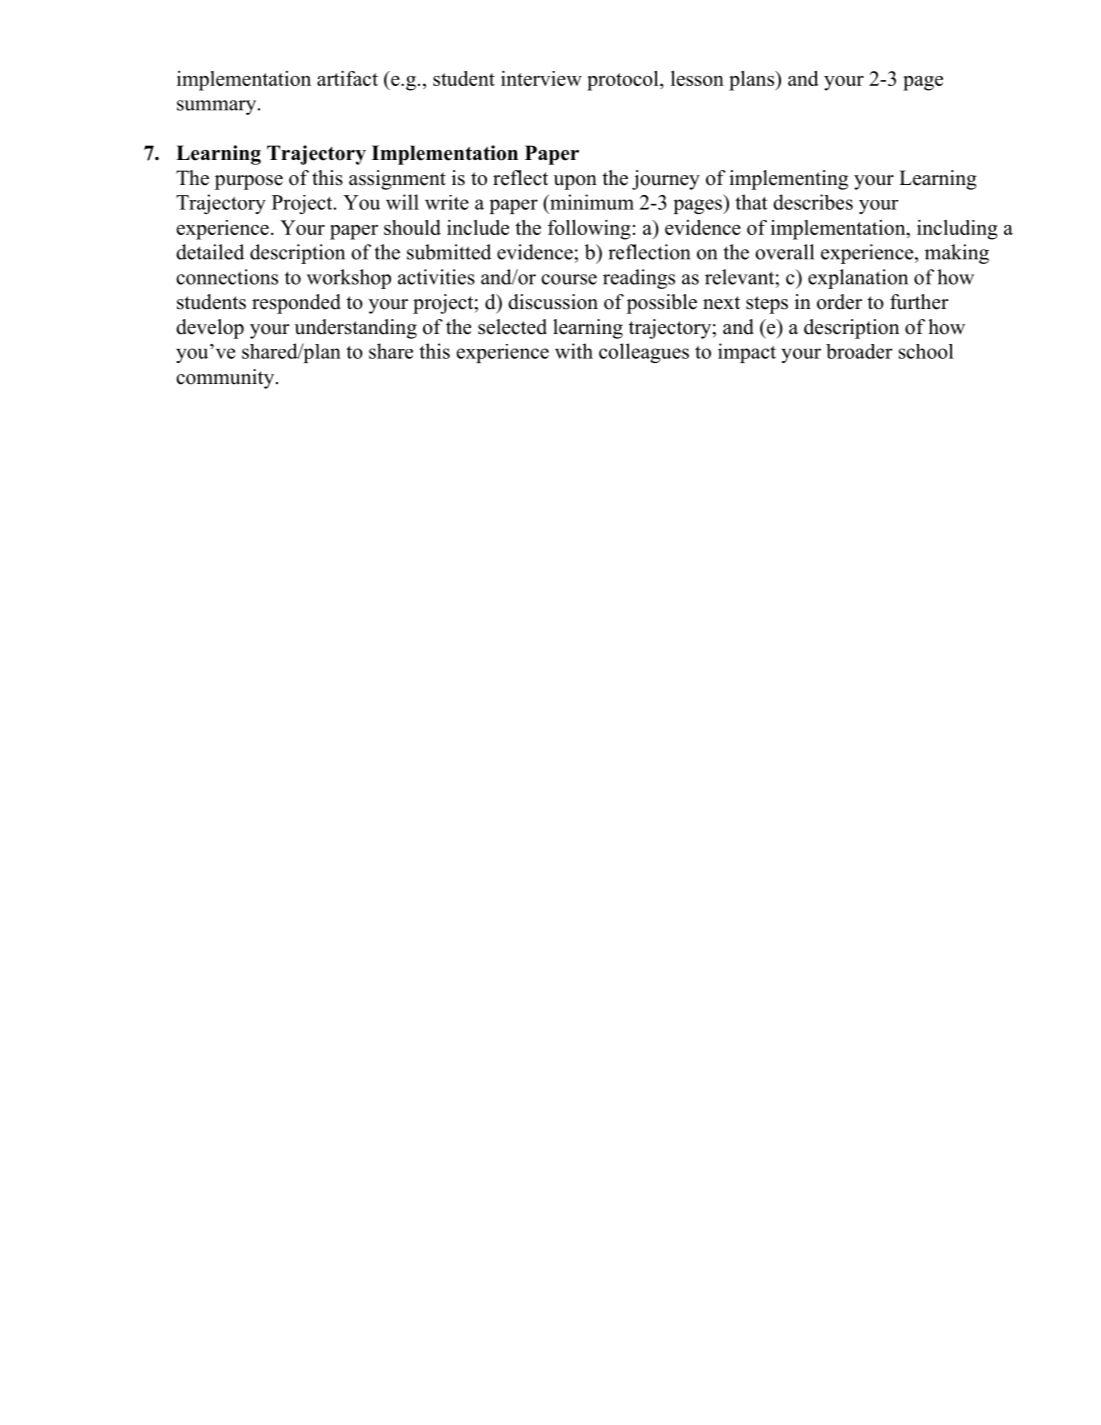 The image size is (1101, 1425). What do you see at coordinates (349, 279) in the screenshot?
I see `workshop` at bounding box center [349, 279].
